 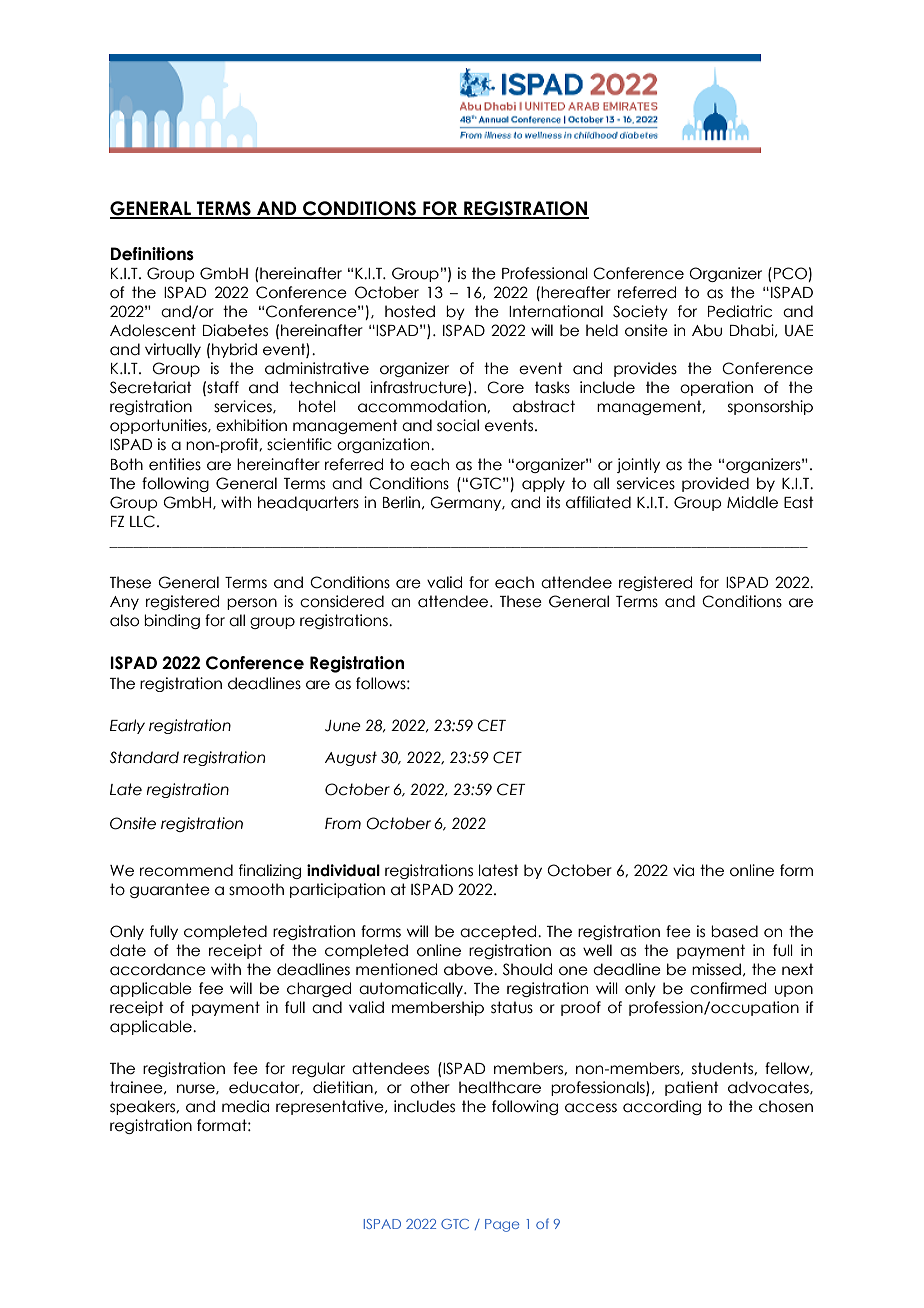 What do you see at coordinates (158, 969) in the document?
I see `accordance` at bounding box center [158, 969].
